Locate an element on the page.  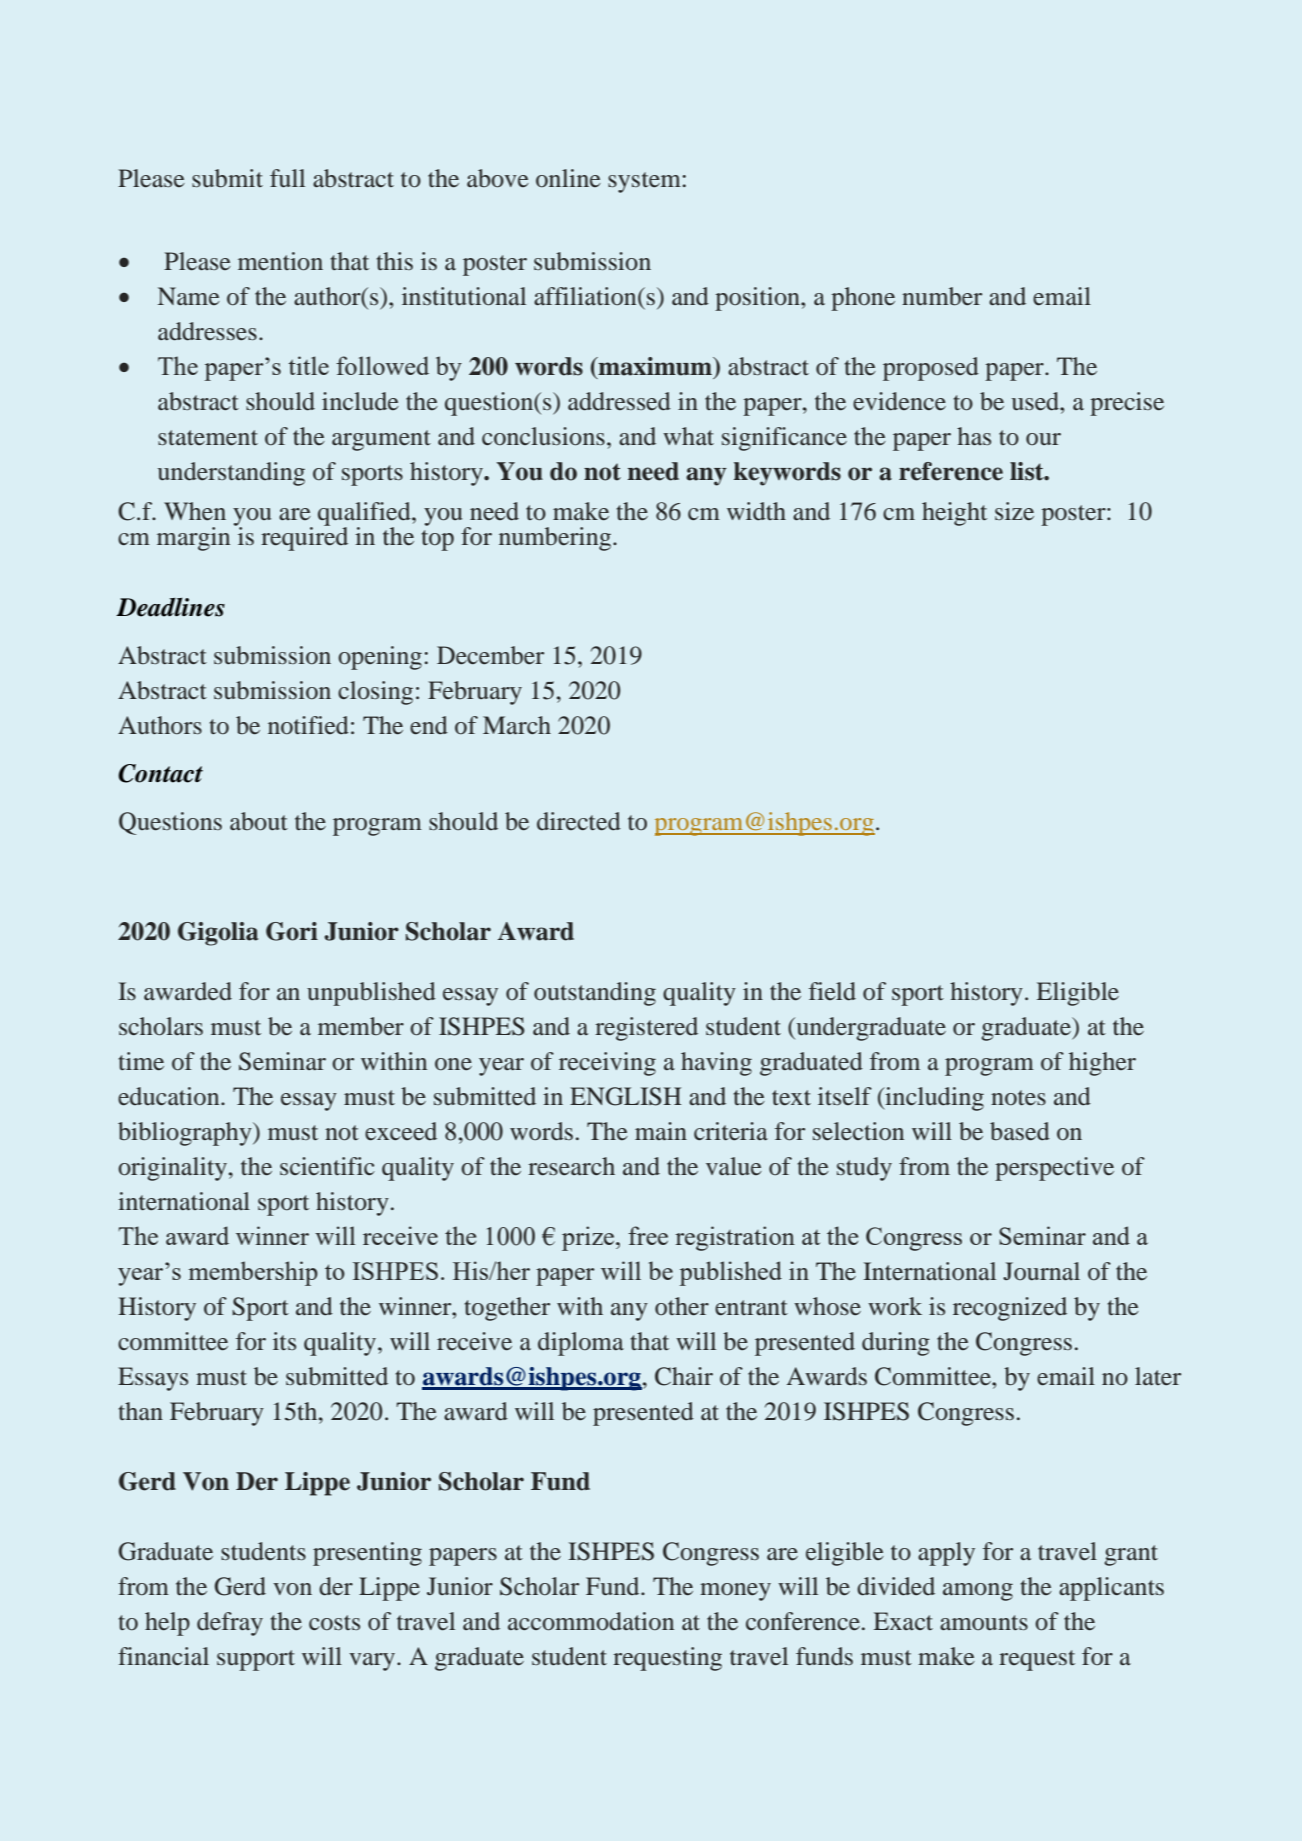
system is located at coordinates (645, 182).
